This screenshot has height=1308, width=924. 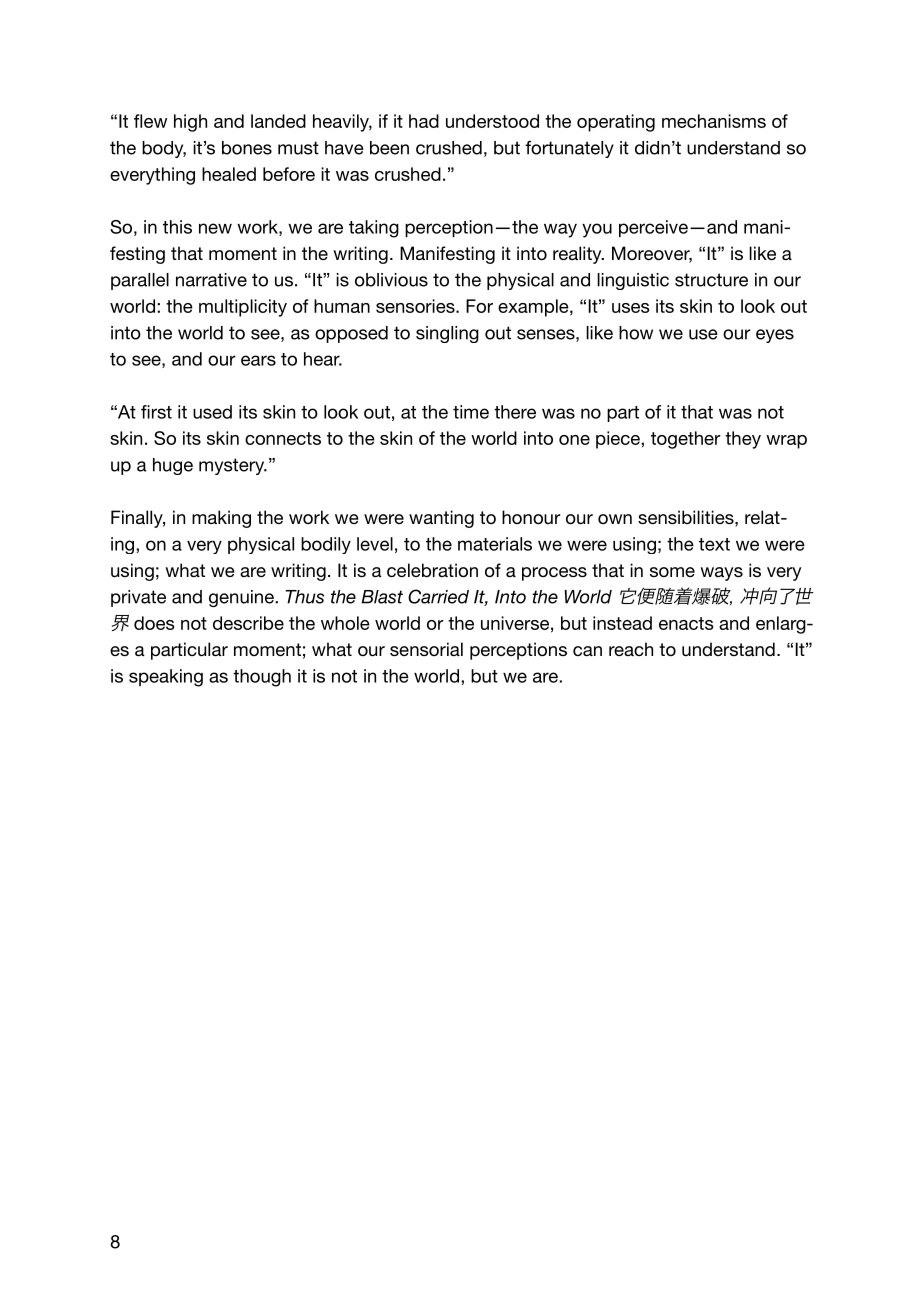 What do you see at coordinates (686, 440) in the screenshot?
I see `together` at bounding box center [686, 440].
